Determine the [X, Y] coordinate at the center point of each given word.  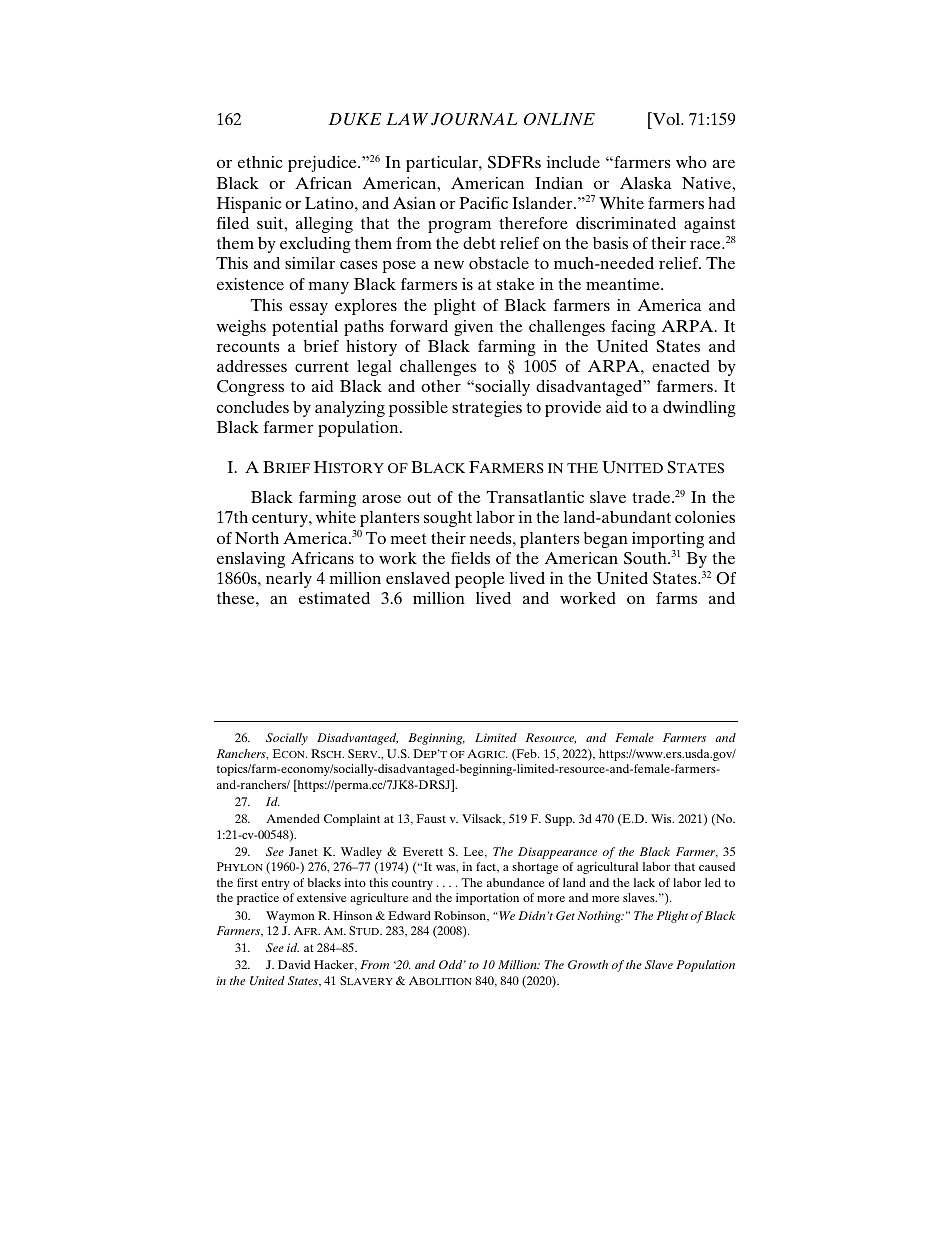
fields [470, 558]
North [257, 538]
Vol [666, 118]
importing [668, 540]
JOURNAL [474, 119]
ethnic [260, 162]
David [294, 964]
